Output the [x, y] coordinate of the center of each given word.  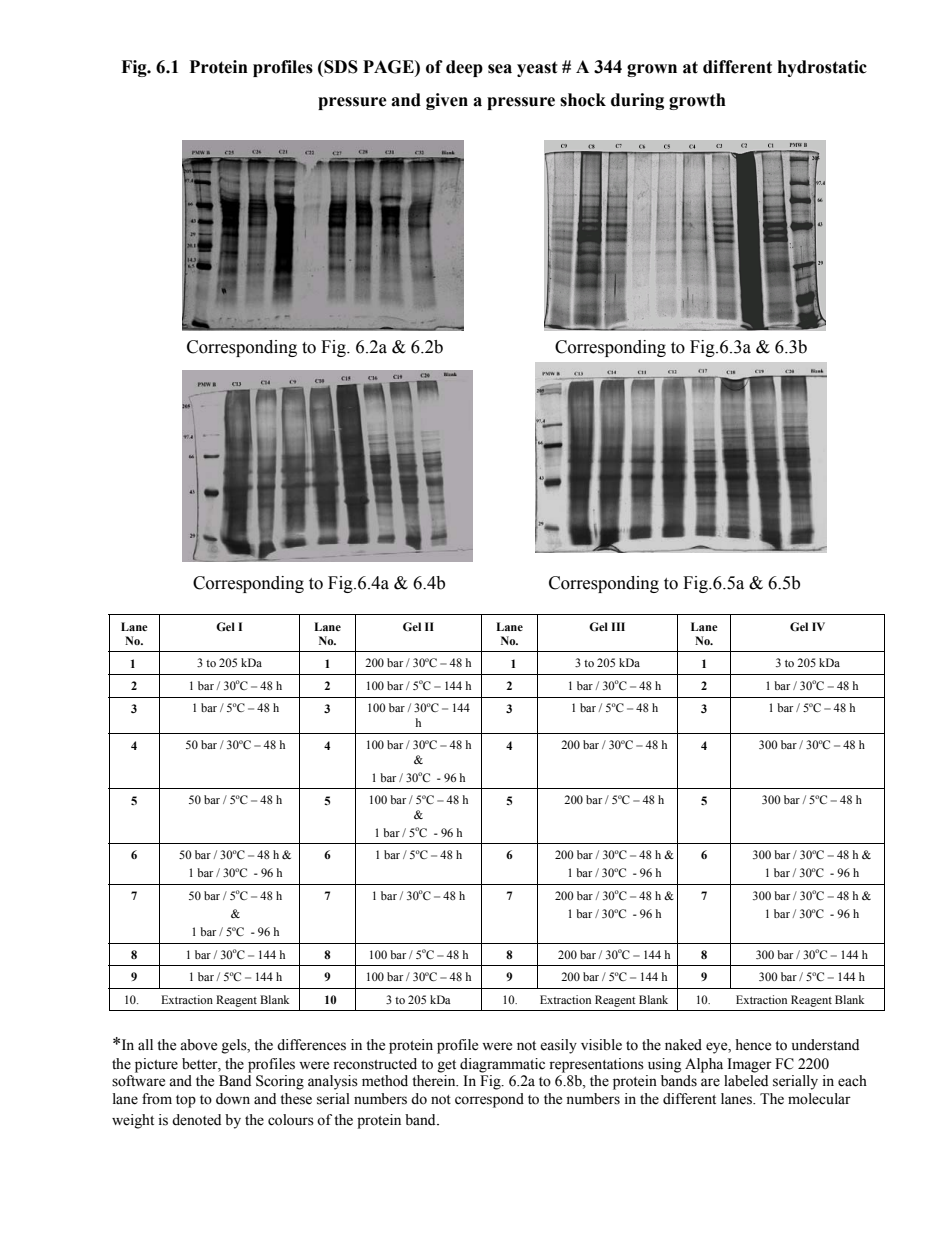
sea [500, 69]
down [233, 1099]
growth [697, 101]
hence [753, 1045]
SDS [340, 67]
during [637, 101]
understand [825, 1045]
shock [583, 100]
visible [601, 1045]
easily [558, 1046]
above [198, 1045]
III [618, 626]
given [447, 101]
